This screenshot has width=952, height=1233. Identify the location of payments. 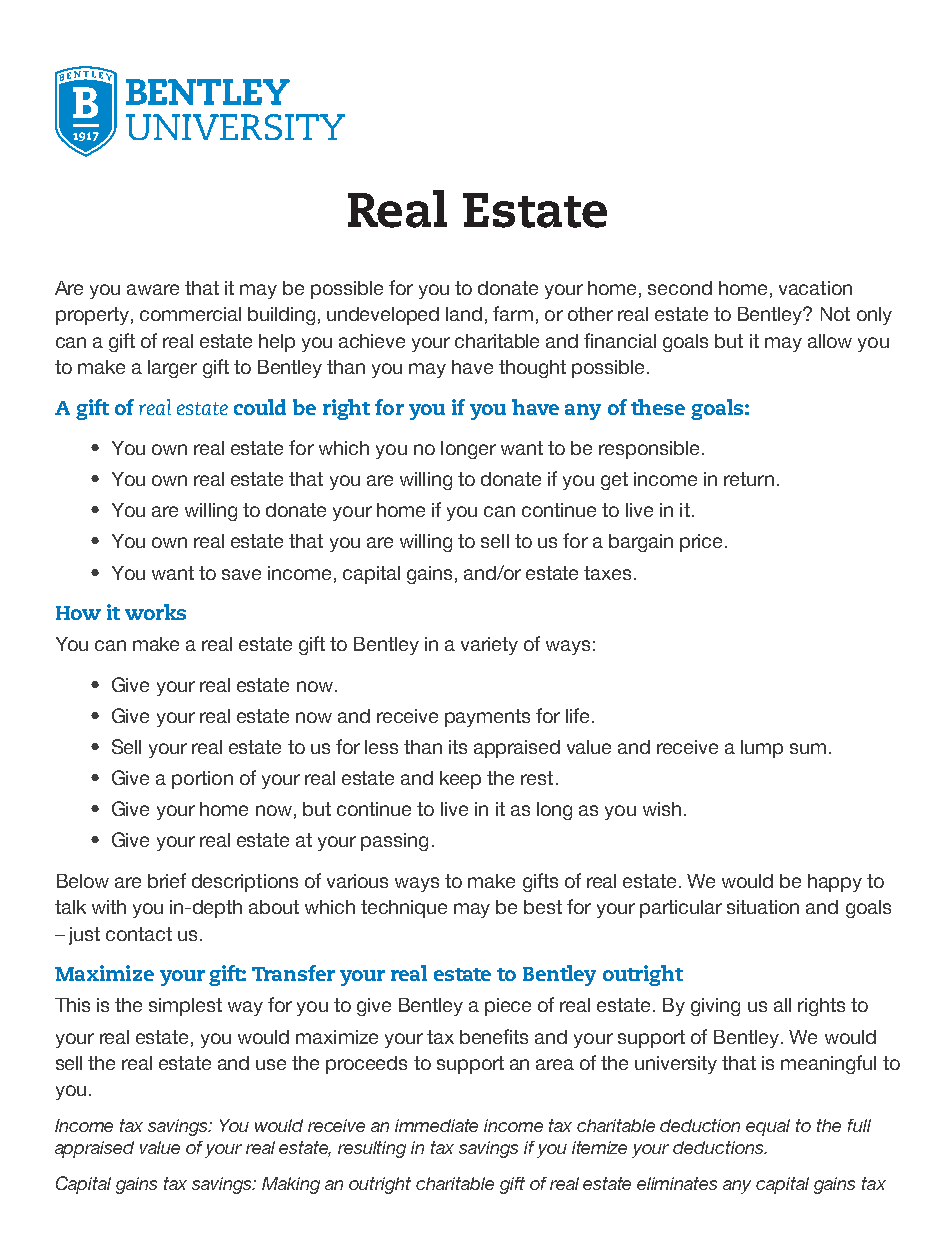
(487, 718).
